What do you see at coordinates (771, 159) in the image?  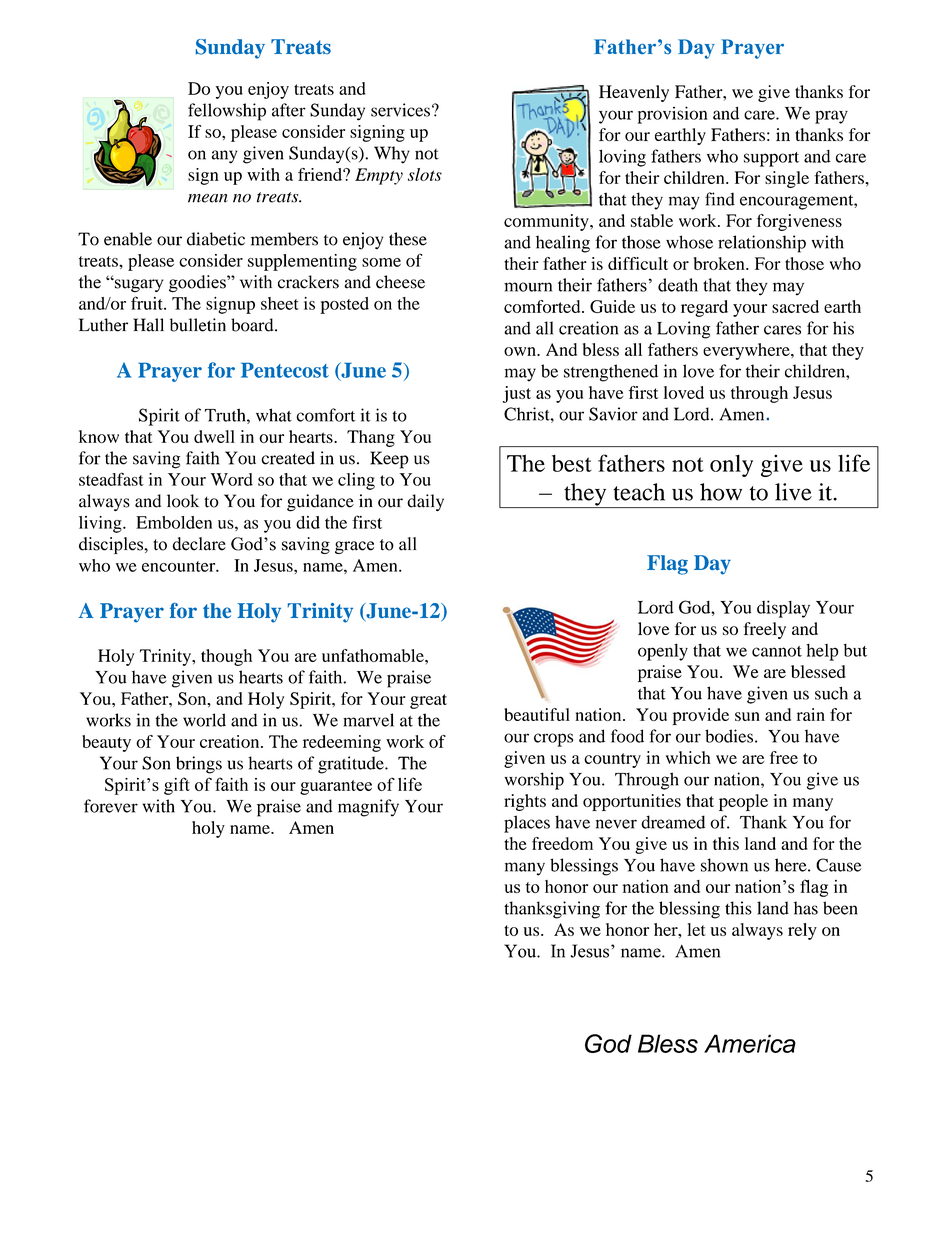 I see `support` at bounding box center [771, 159].
